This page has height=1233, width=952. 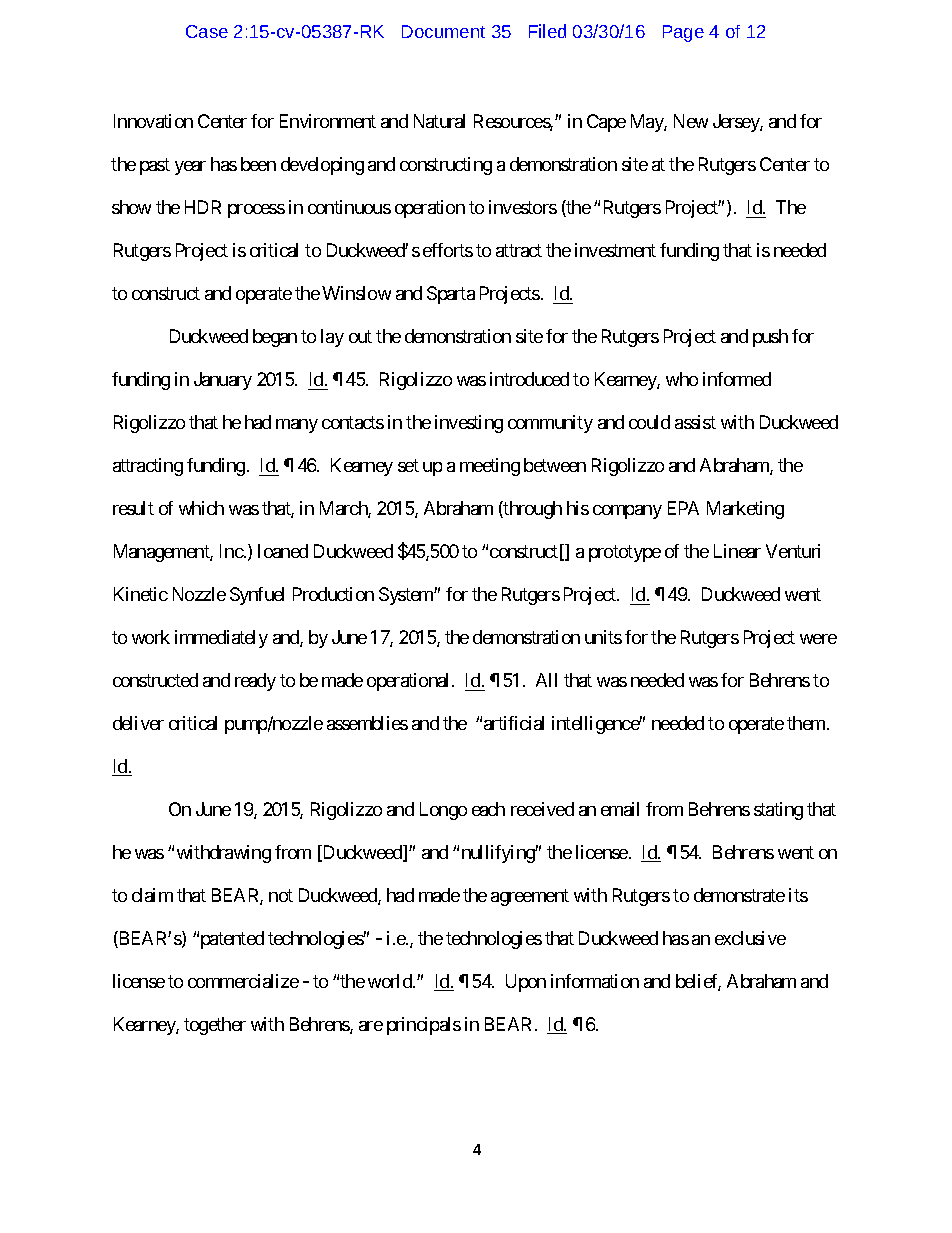 What do you see at coordinates (683, 33) in the page?
I see `Page` at bounding box center [683, 33].
